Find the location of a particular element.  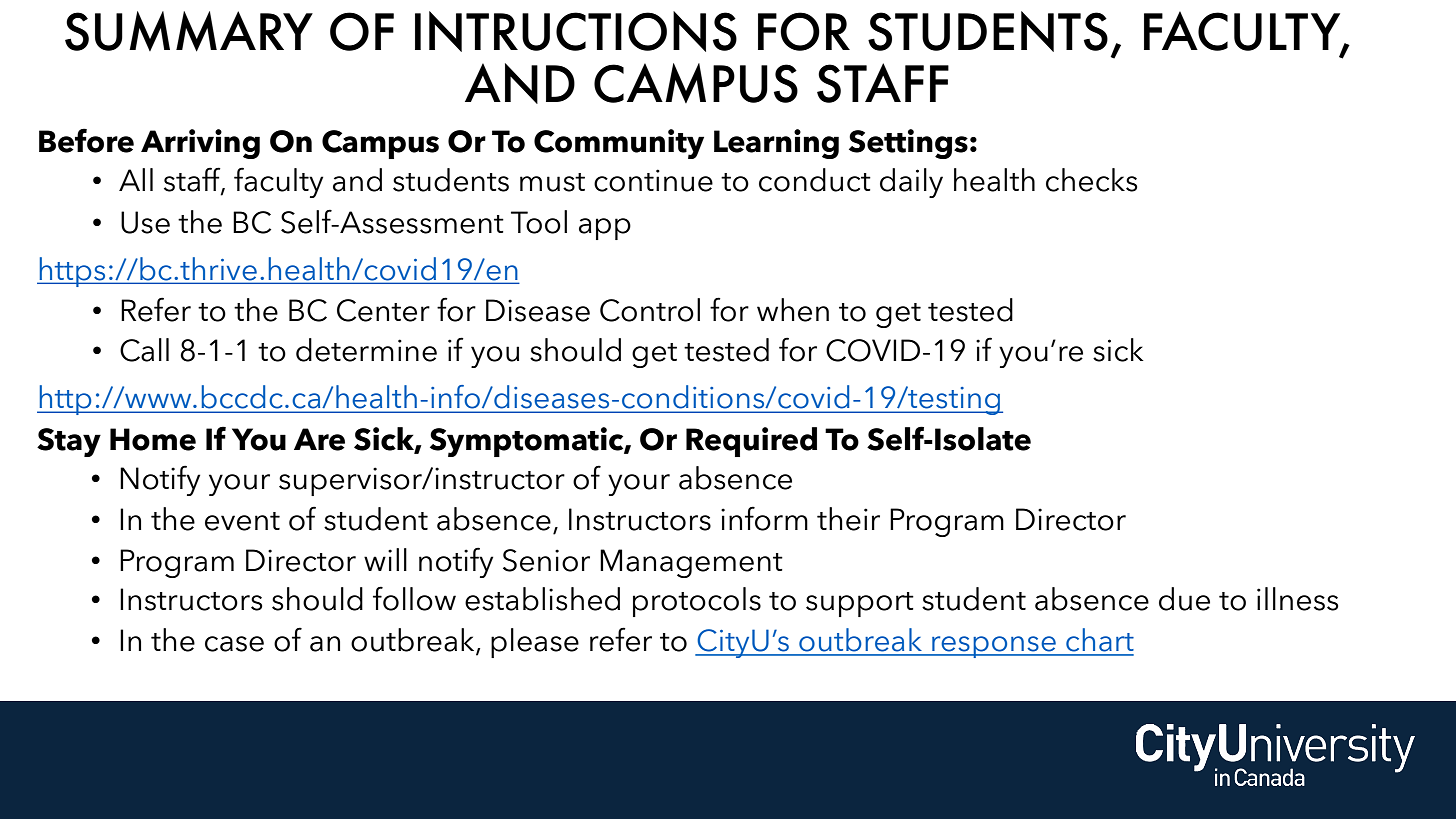

Community is located at coordinates (619, 144).
